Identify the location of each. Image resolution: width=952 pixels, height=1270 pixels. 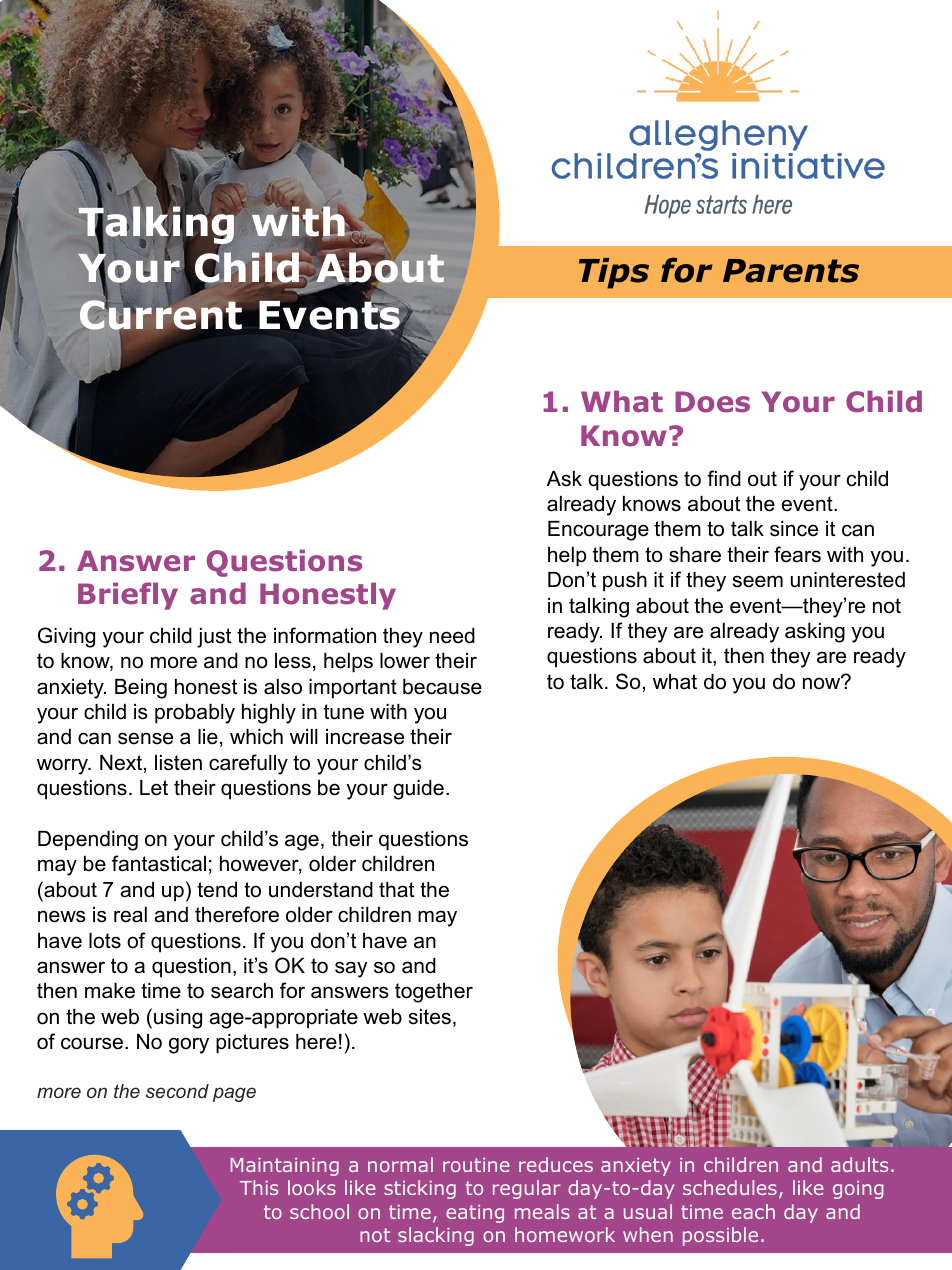
(753, 1211).
